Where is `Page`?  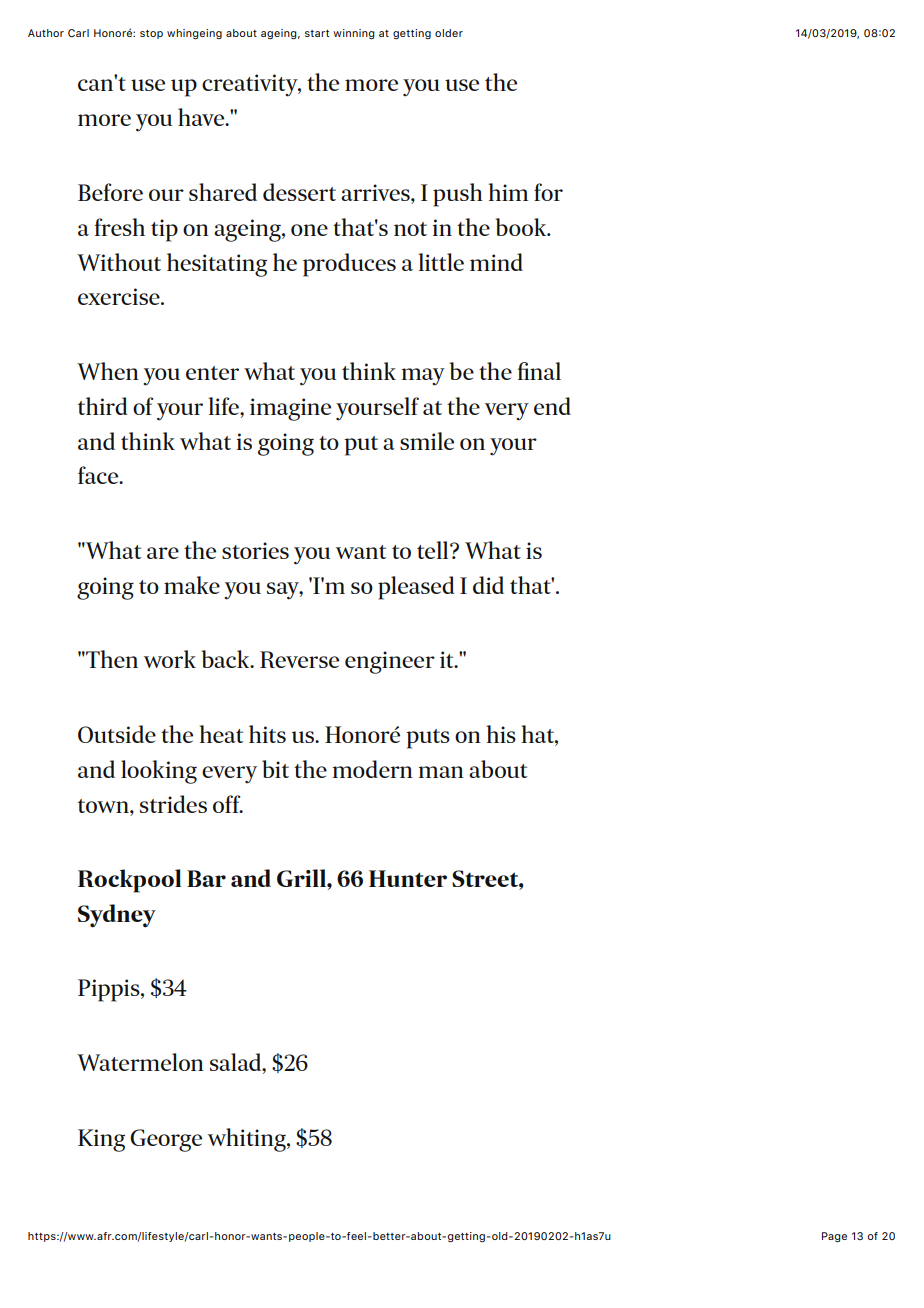
Page is located at coordinates (834, 1237).
